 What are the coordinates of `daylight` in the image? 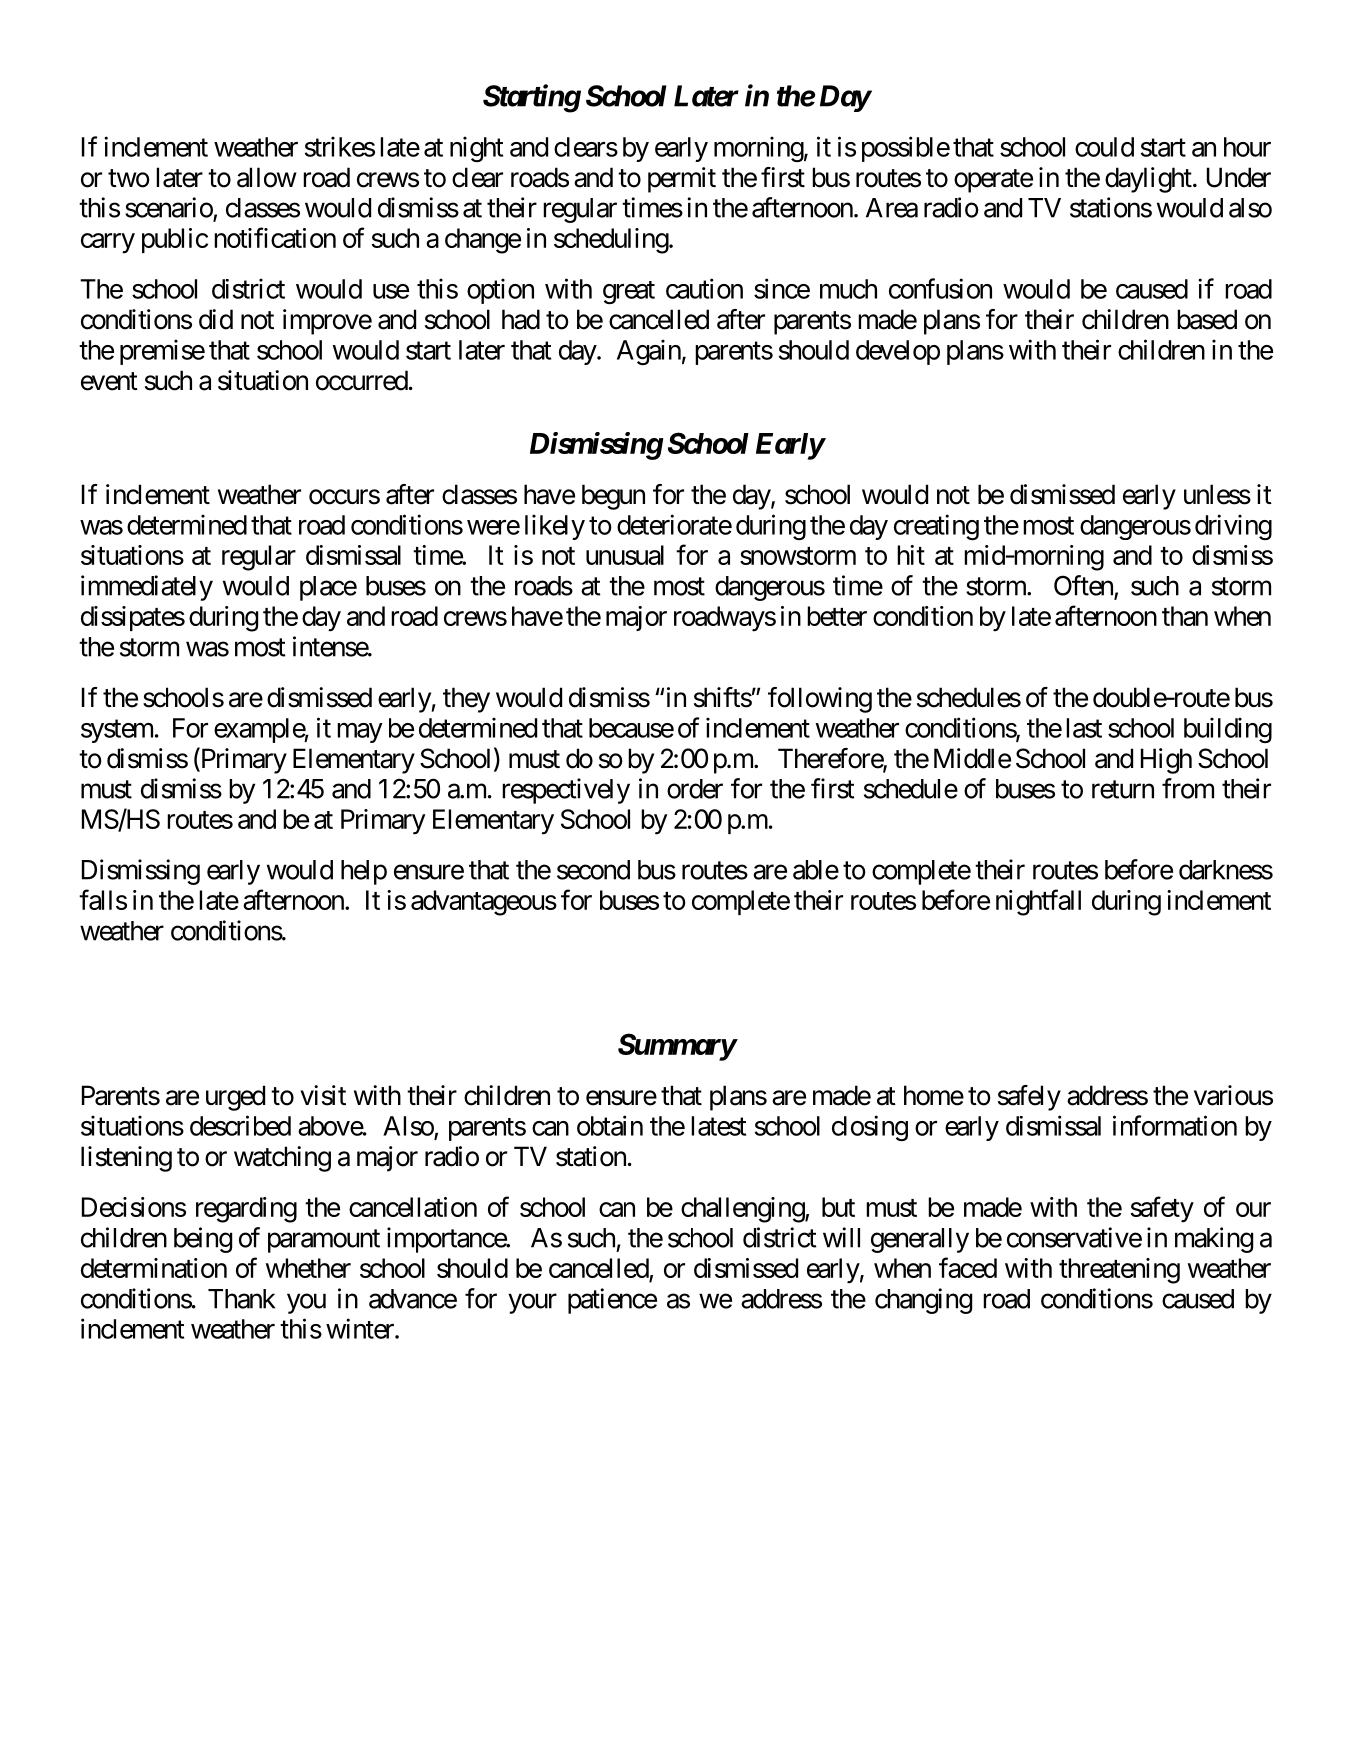 It's located at (1148, 180).
